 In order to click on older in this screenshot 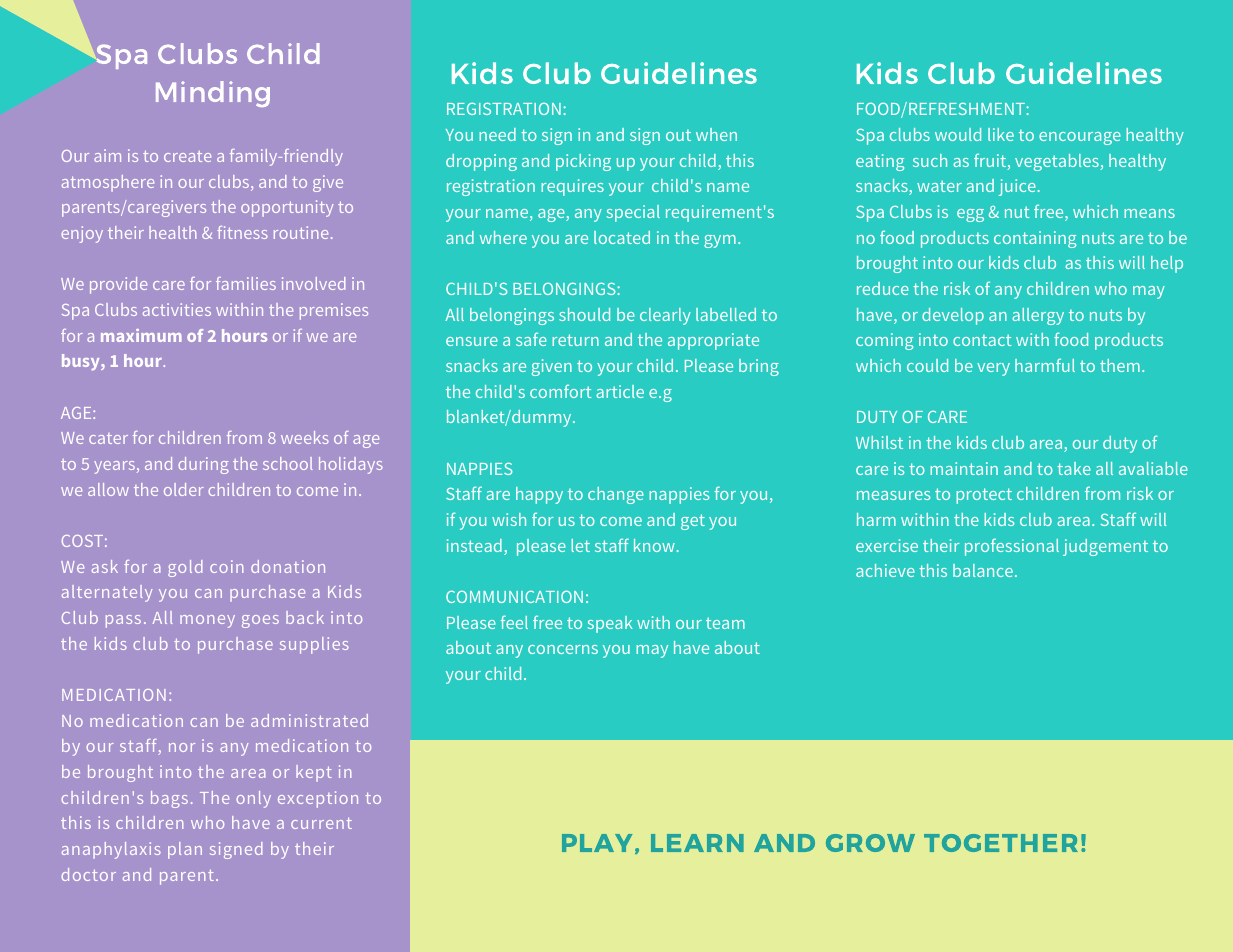, I will do `click(184, 489)`.
